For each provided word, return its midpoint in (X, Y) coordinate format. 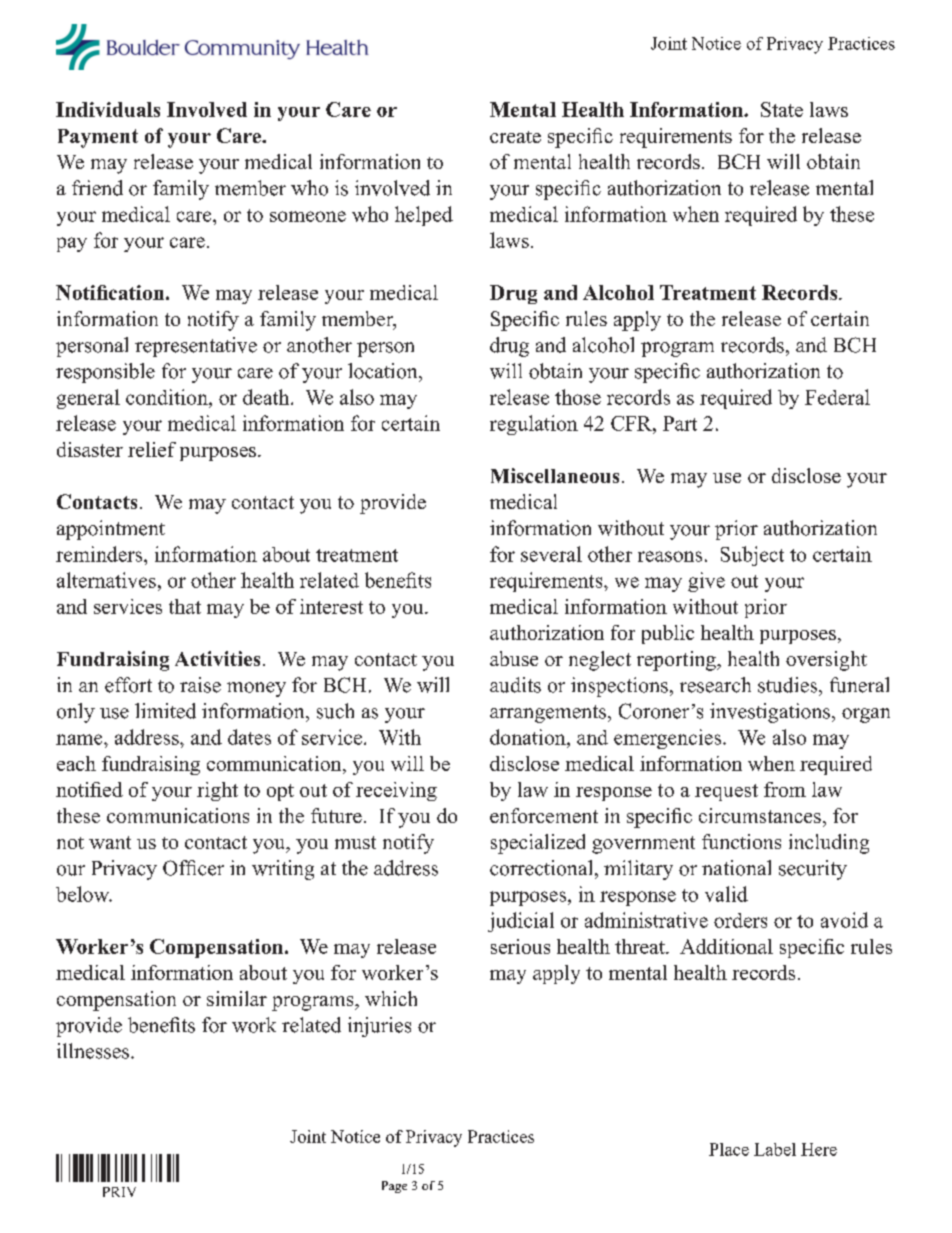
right (217, 791)
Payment (98, 138)
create (515, 137)
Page (394, 1187)
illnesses (94, 1051)
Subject (752, 556)
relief (152, 449)
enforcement (544, 815)
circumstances (760, 815)
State (782, 109)
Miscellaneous (555, 475)
